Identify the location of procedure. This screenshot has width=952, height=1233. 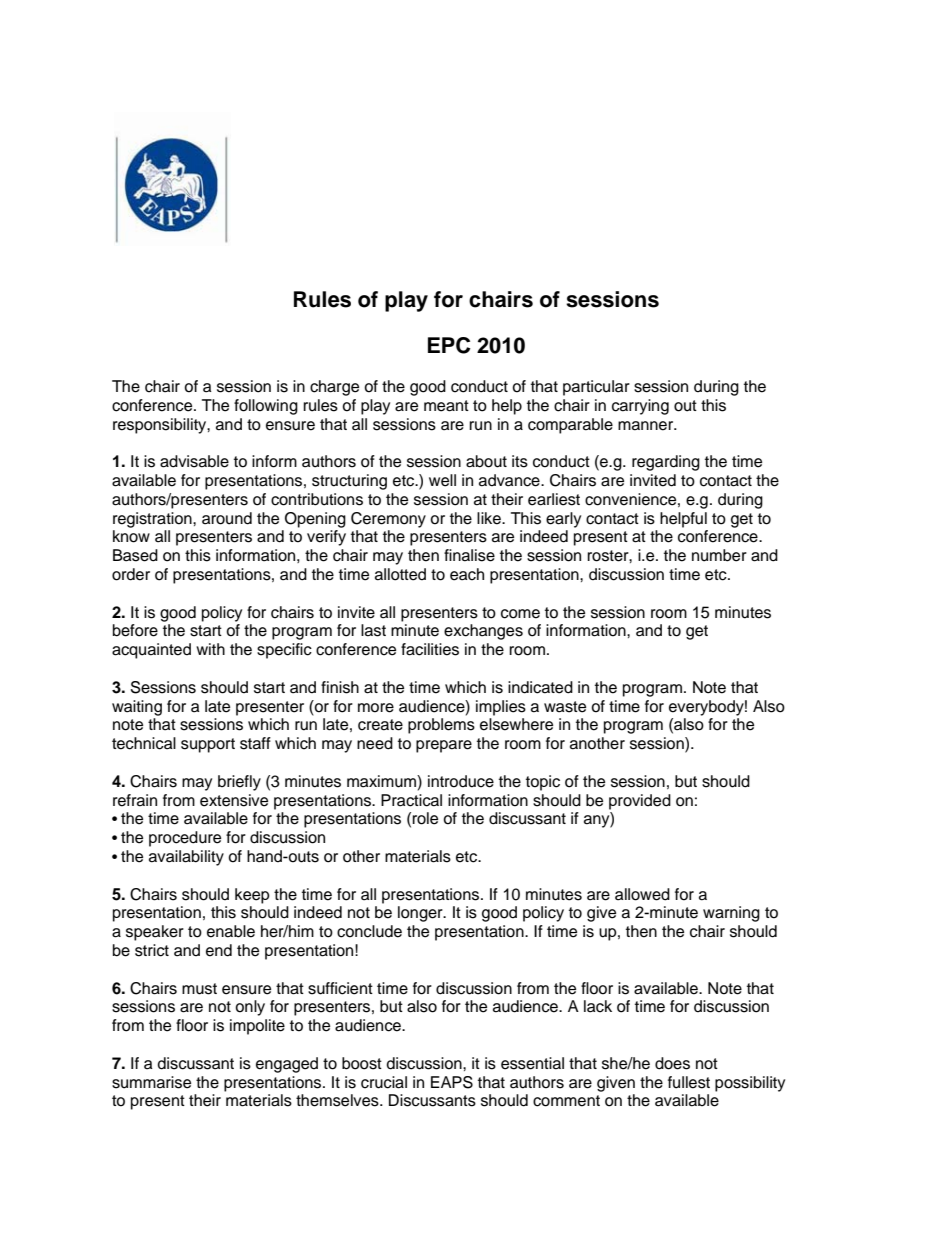
(185, 839).
